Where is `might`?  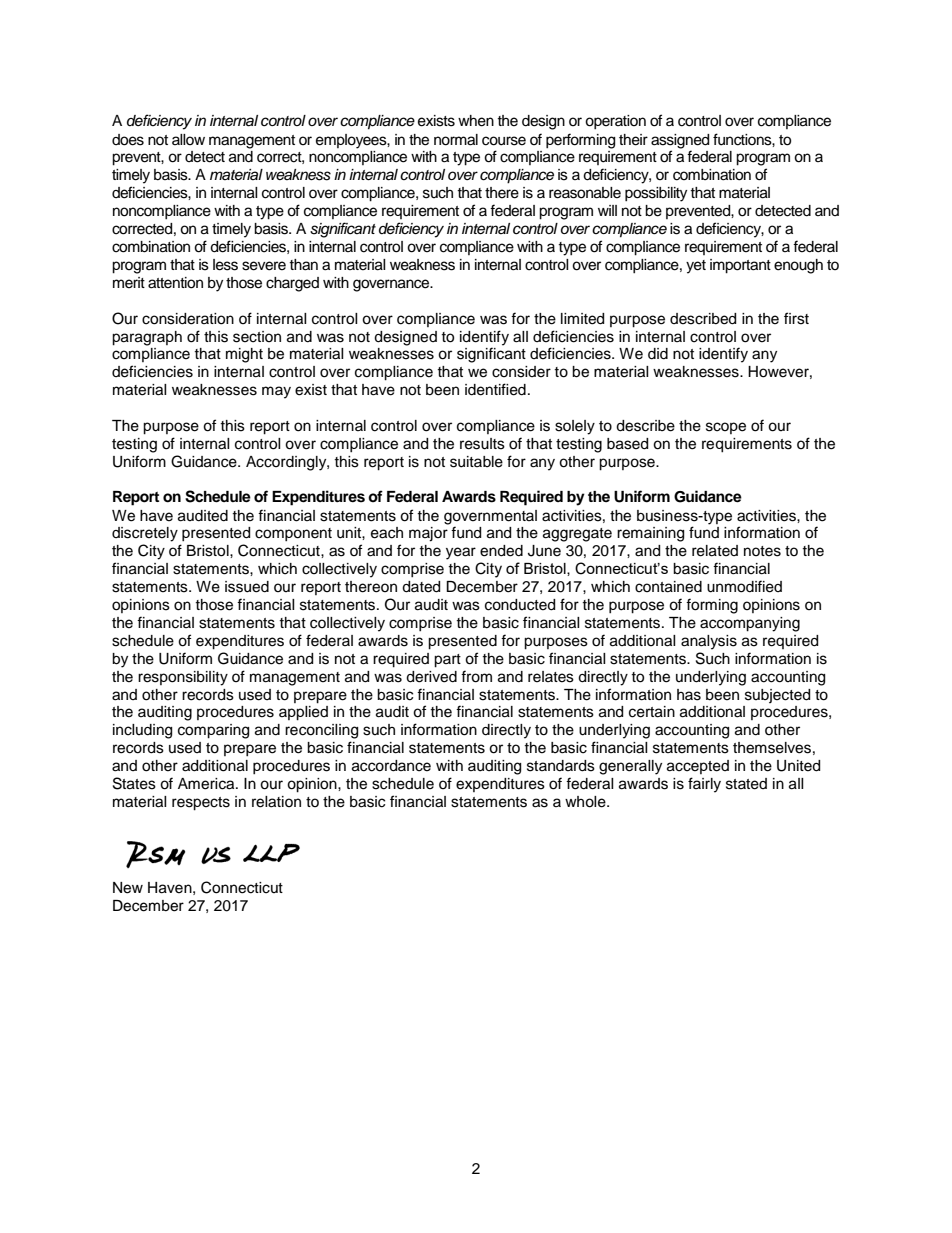
might is located at coordinates (244, 355).
